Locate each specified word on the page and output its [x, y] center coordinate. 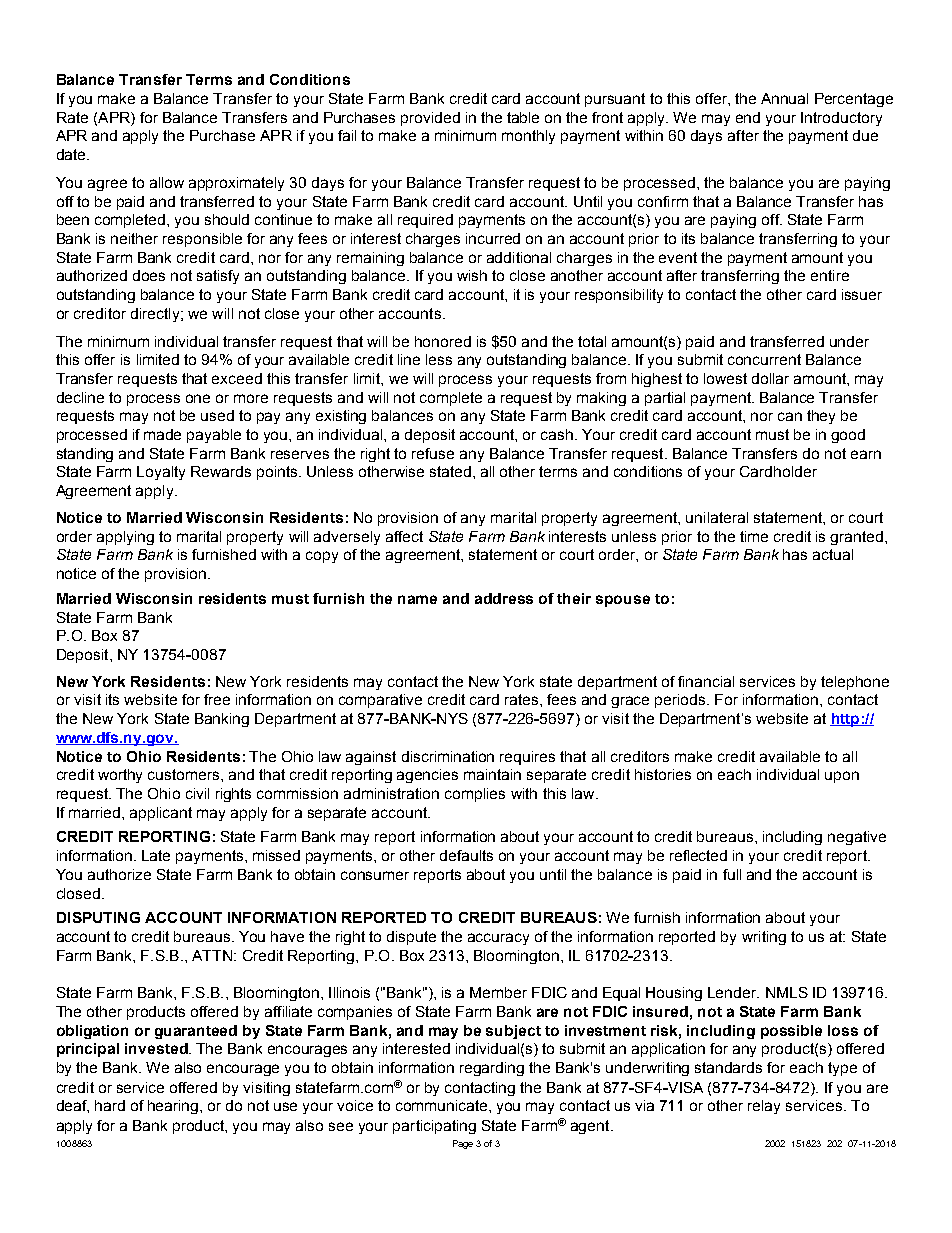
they [821, 417]
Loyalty [161, 473]
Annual [784, 98]
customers [185, 774]
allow [167, 182]
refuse [433, 453]
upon [842, 777]
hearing [174, 1107]
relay [764, 1107]
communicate [443, 1105]
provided [430, 119]
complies [475, 795]
